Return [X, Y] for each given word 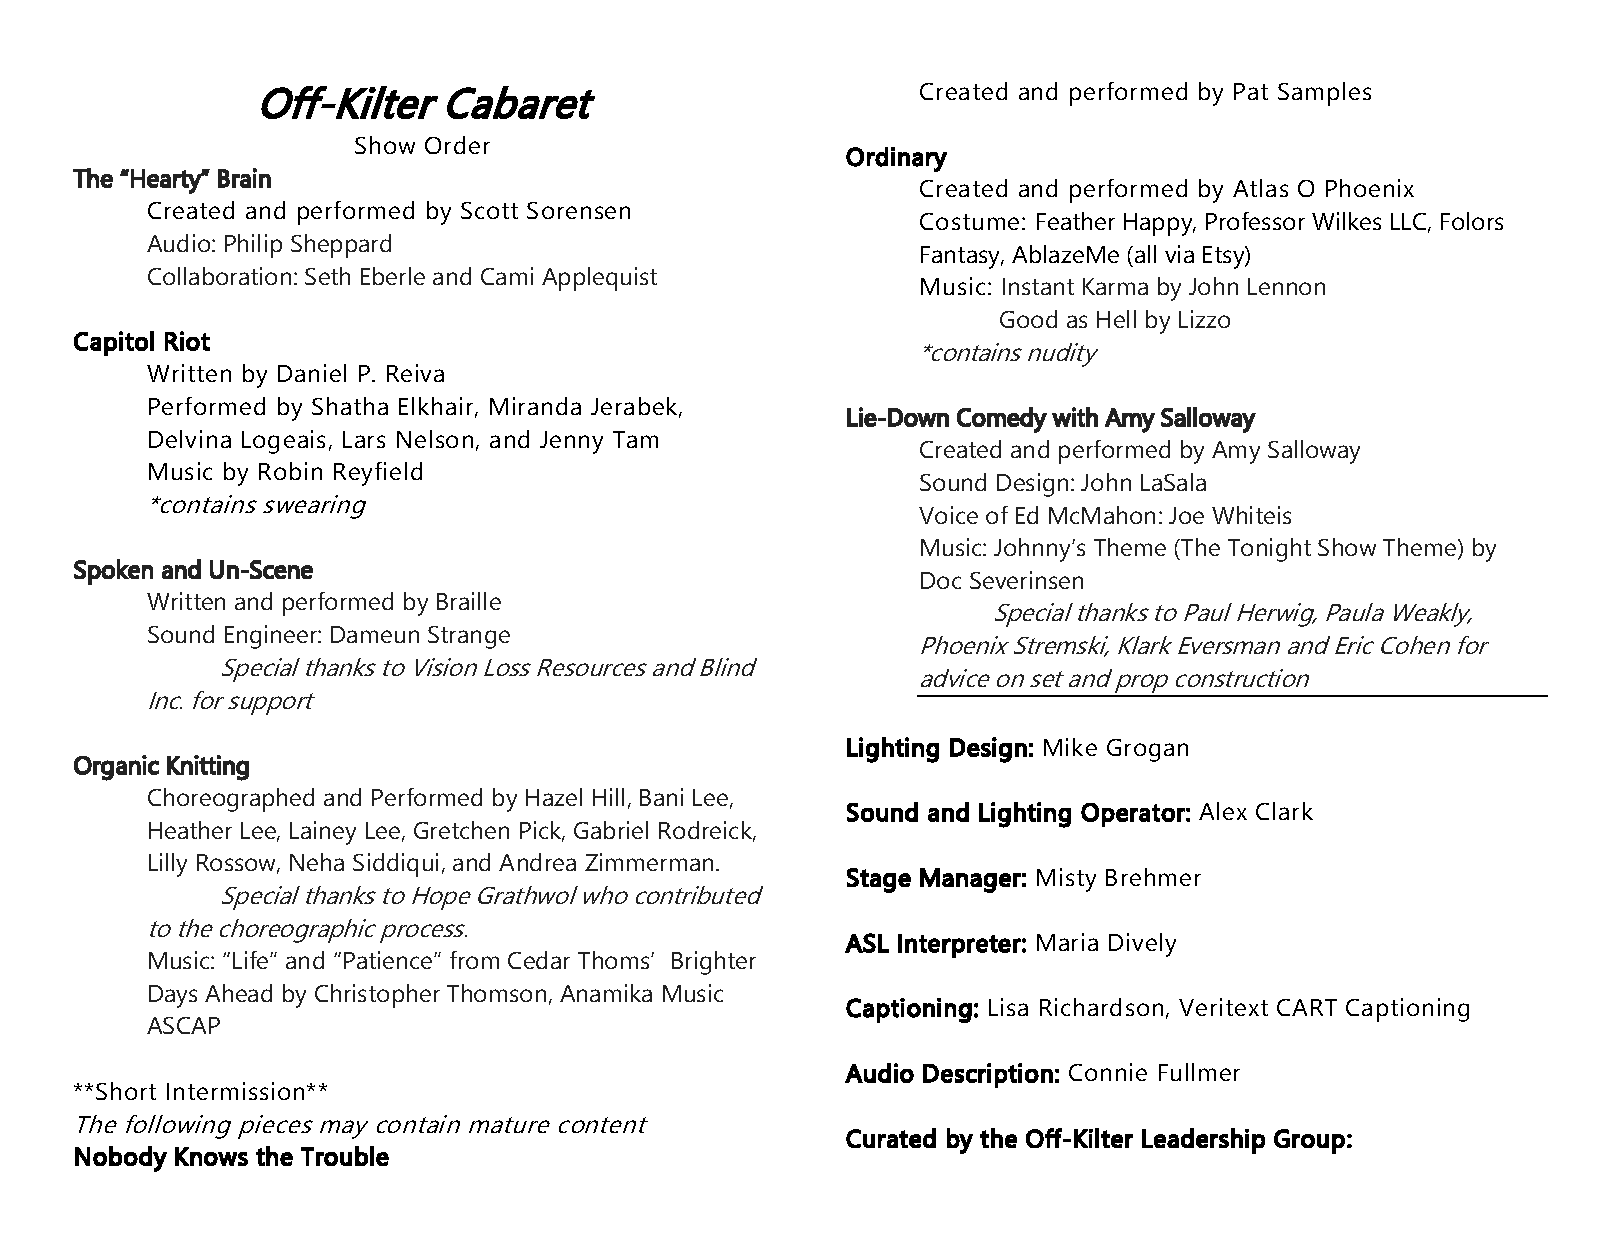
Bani [661, 797]
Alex [1223, 811]
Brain [244, 178]
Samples [1324, 94]
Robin [290, 471]
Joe [1186, 515]
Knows [211, 1156]
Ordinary [896, 159]
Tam [635, 439]
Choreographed [231, 800]
